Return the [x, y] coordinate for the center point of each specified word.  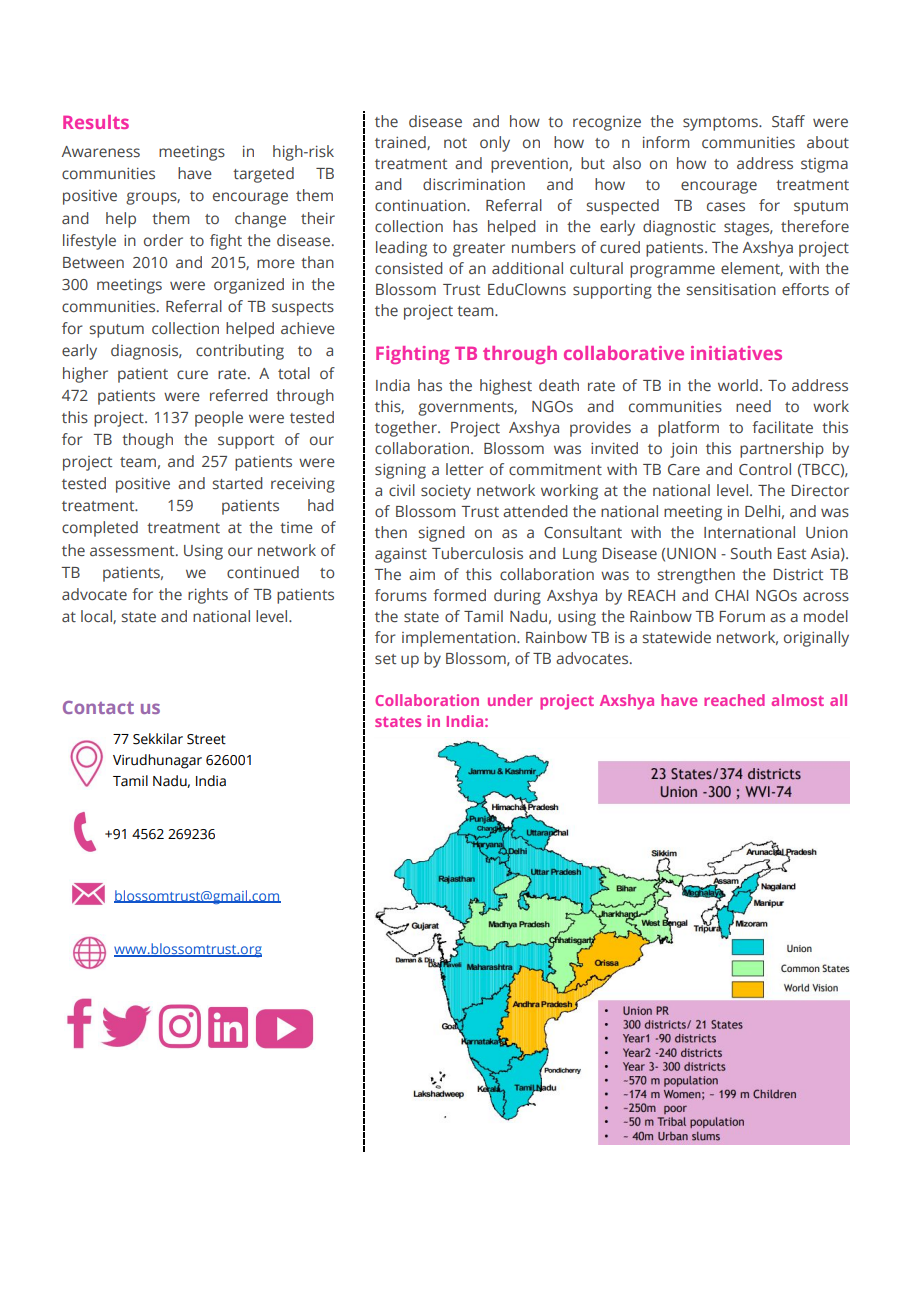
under [510, 700]
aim [422, 574]
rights [208, 596]
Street [206, 739]
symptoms [721, 124]
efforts [805, 289]
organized [249, 286]
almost [798, 700]
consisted [409, 268]
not [455, 143]
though [147, 441]
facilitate [782, 427]
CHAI [731, 596]
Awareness [101, 152]
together [407, 429]
